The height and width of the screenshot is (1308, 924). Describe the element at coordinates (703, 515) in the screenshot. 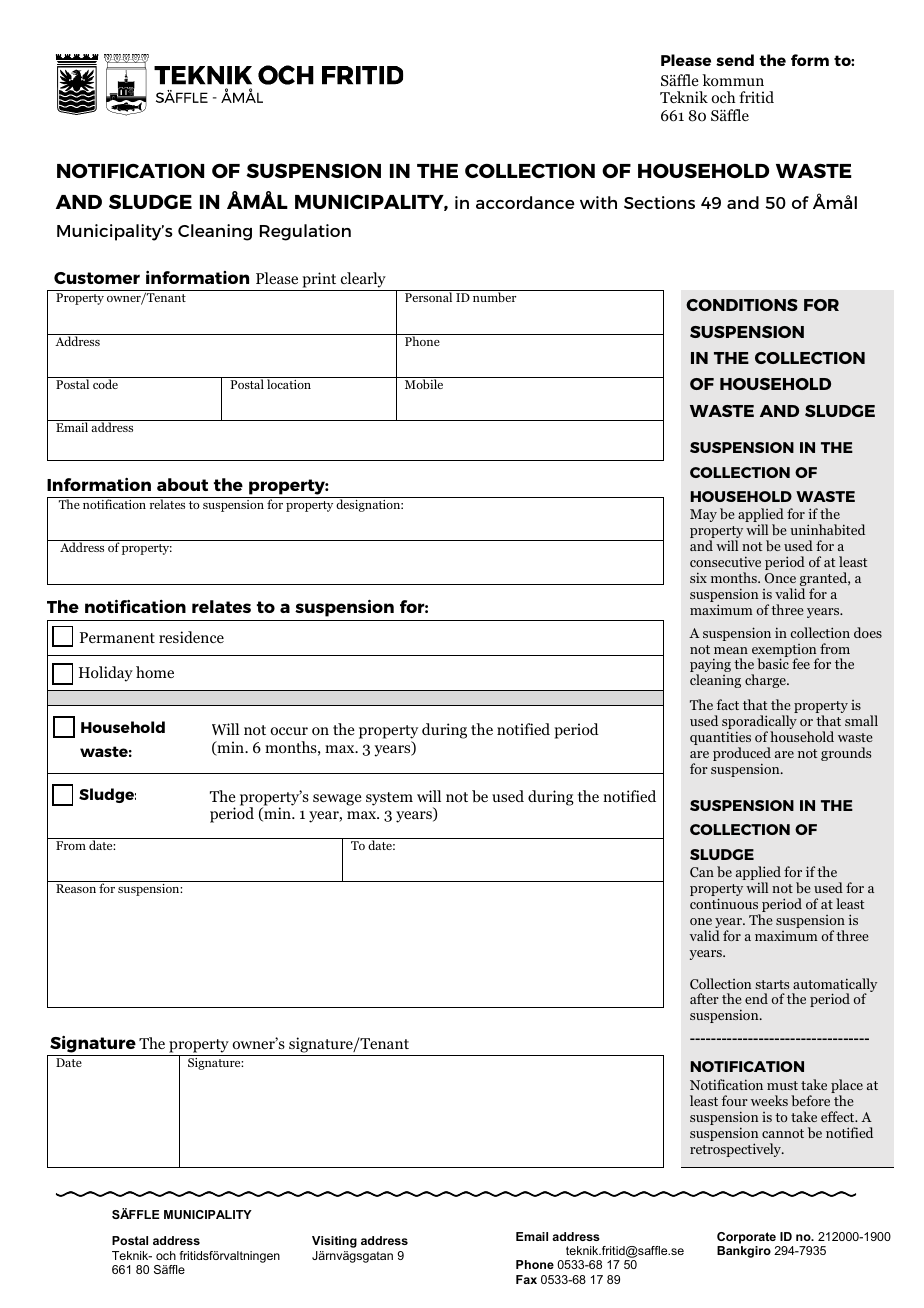

I see `May` at that location.
